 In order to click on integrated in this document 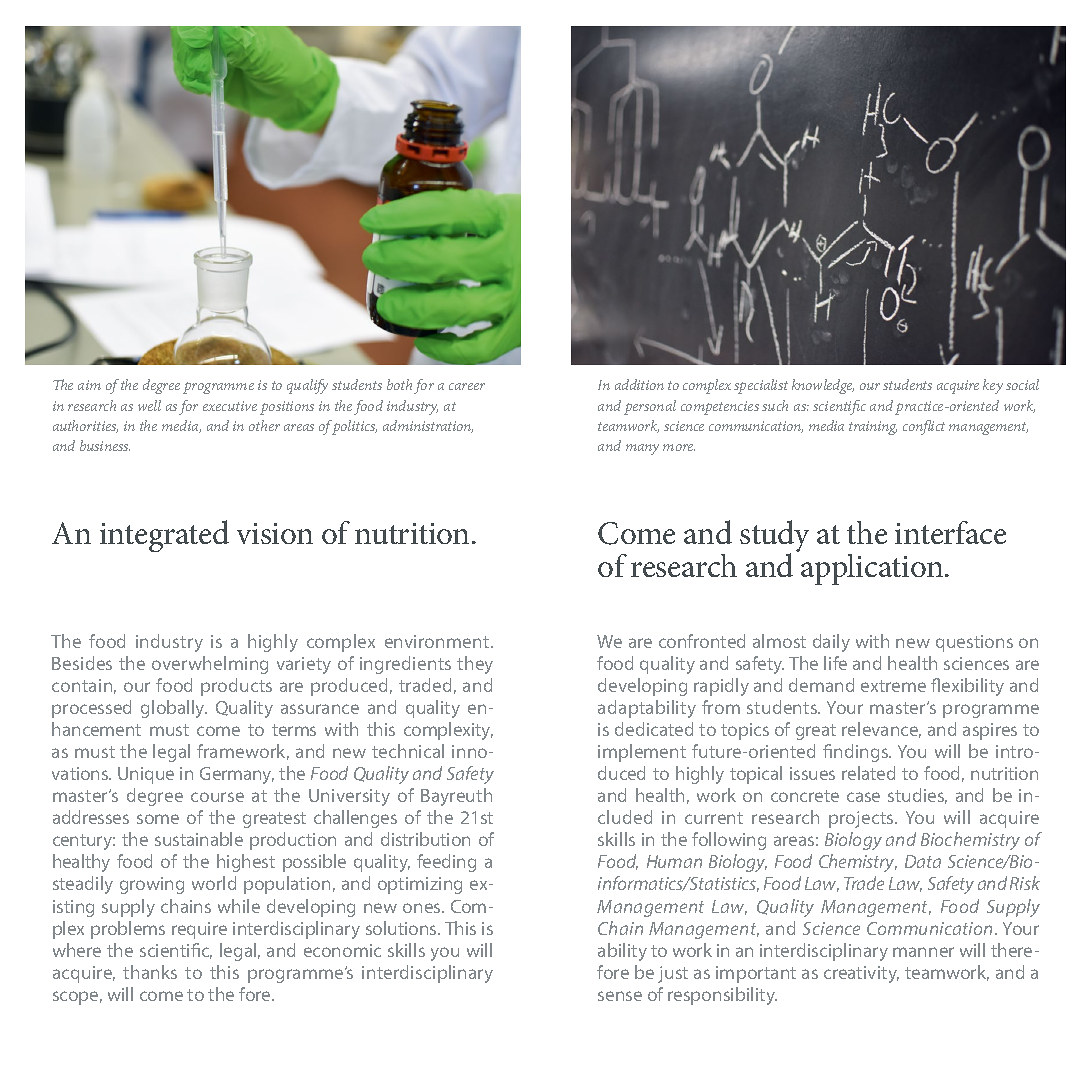, I will do `click(164, 536)`.
